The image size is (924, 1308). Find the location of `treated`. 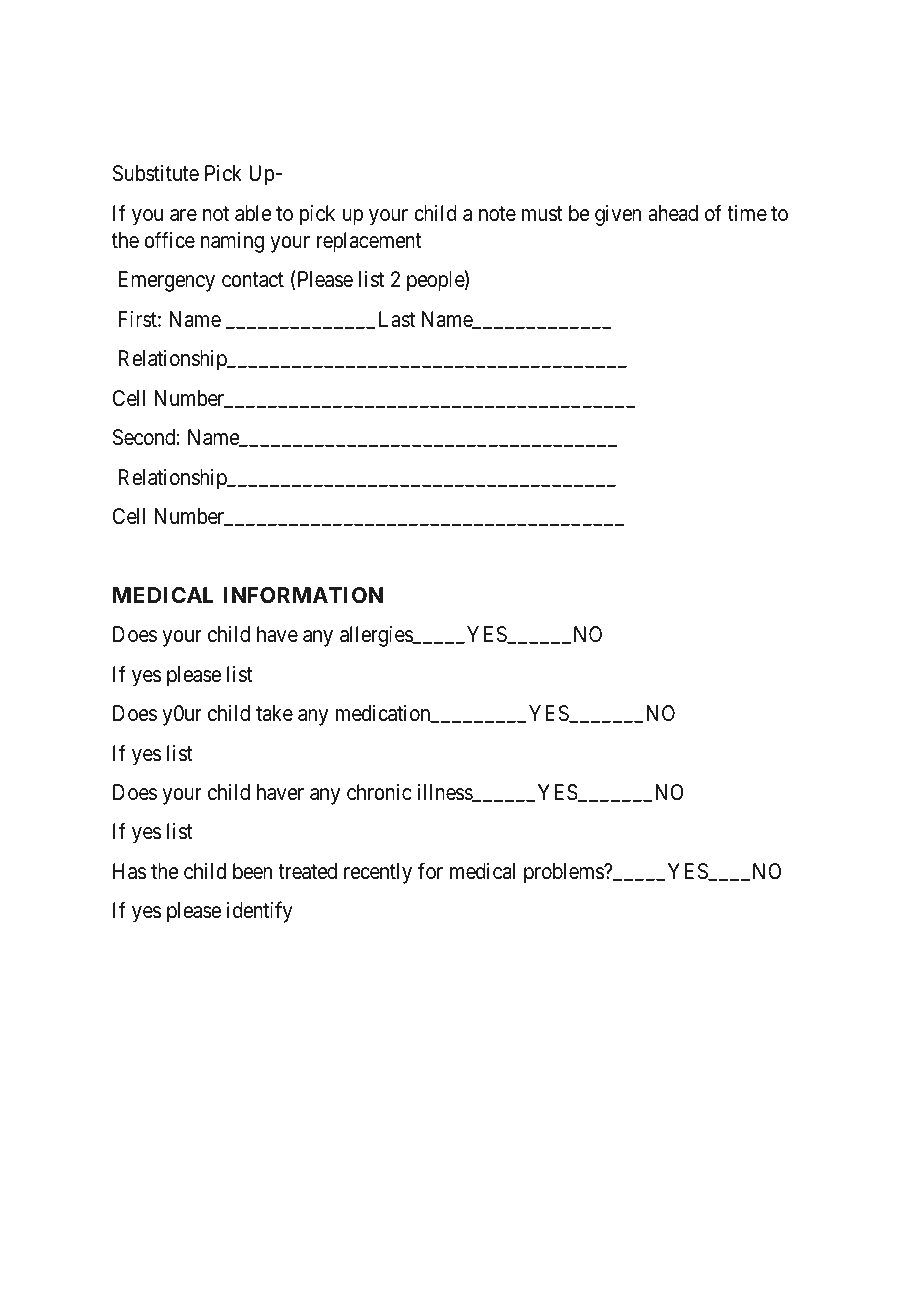

treated is located at coordinates (307, 871).
